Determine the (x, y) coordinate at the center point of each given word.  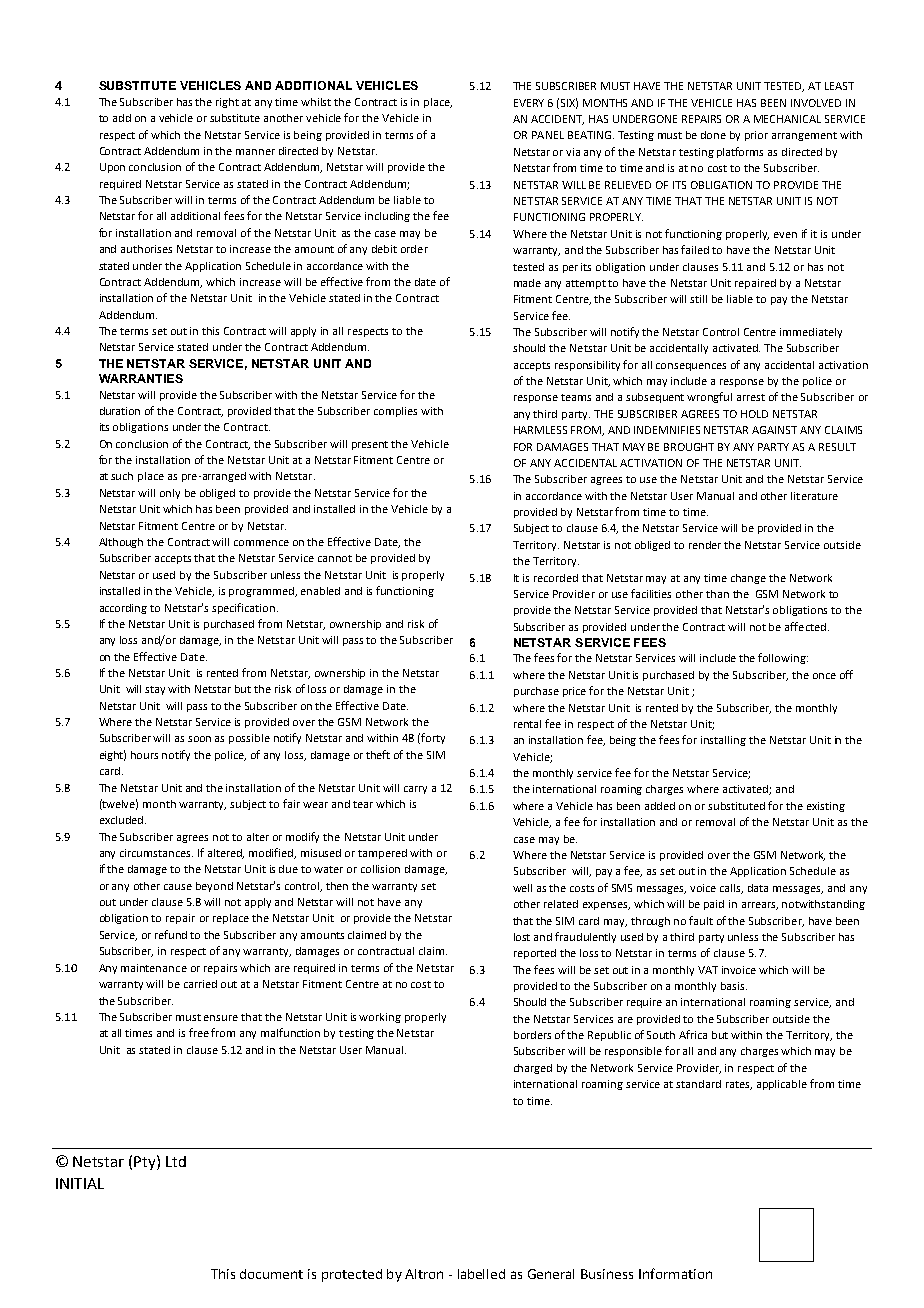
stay (157, 690)
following (783, 658)
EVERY (529, 103)
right (227, 103)
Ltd (176, 1161)
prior (756, 136)
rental (527, 724)
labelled (481, 1274)
